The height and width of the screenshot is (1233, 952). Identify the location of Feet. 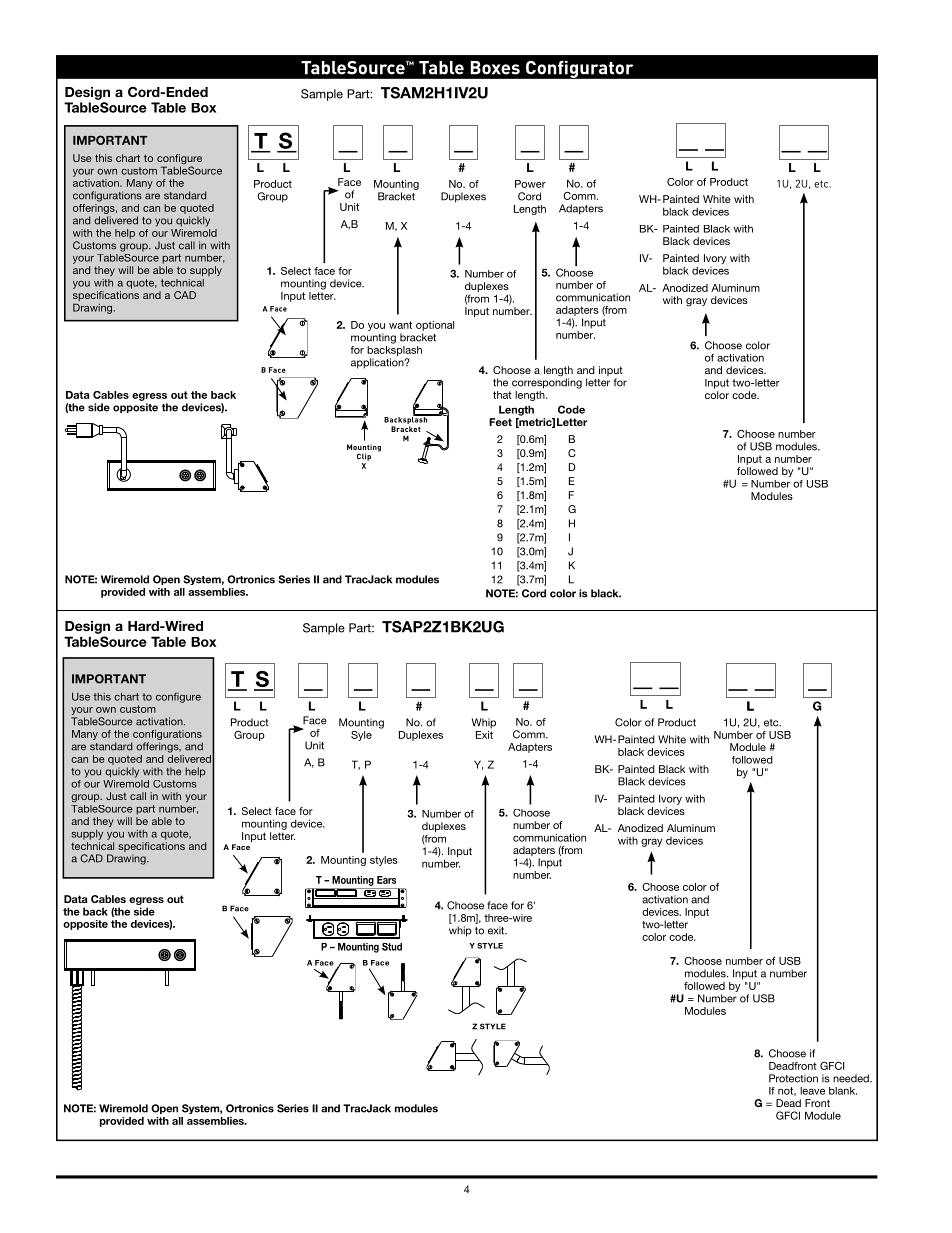
(500, 422).
